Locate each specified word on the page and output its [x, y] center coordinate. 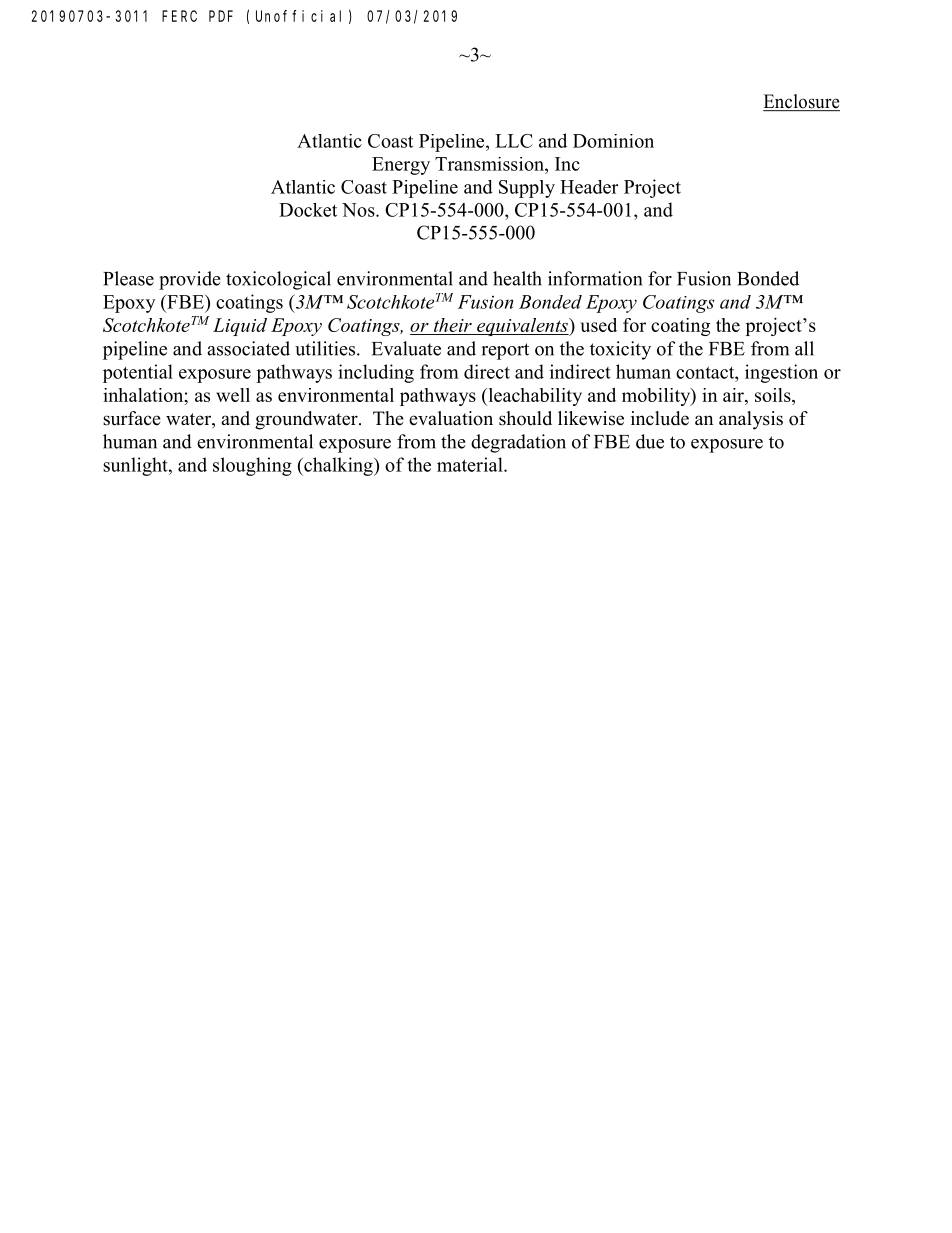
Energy [401, 166]
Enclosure [801, 102]
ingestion [781, 373]
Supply [527, 189]
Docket [308, 210]
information [595, 278]
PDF [221, 16]
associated [248, 348]
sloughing [252, 466]
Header [589, 187]
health [517, 278]
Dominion [613, 141]
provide [190, 280]
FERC [179, 16]
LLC [514, 141]
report [505, 351]
